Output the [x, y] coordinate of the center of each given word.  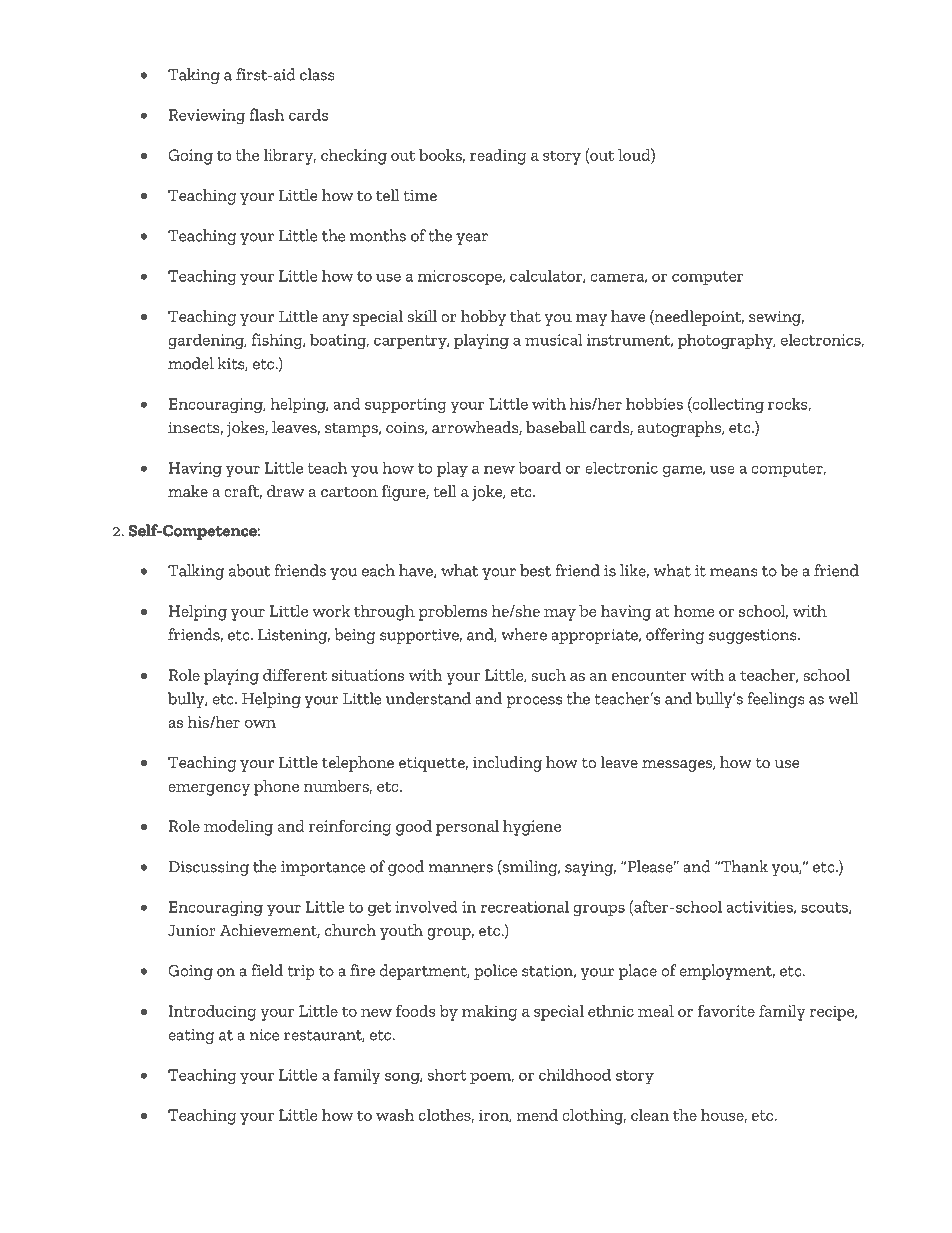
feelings [776, 700]
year [472, 239]
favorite [726, 1011]
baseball [556, 427]
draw [285, 491]
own [260, 724]
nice [264, 1035]
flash [267, 114]
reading [498, 157]
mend [537, 1115]
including [507, 764]
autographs [680, 429]
